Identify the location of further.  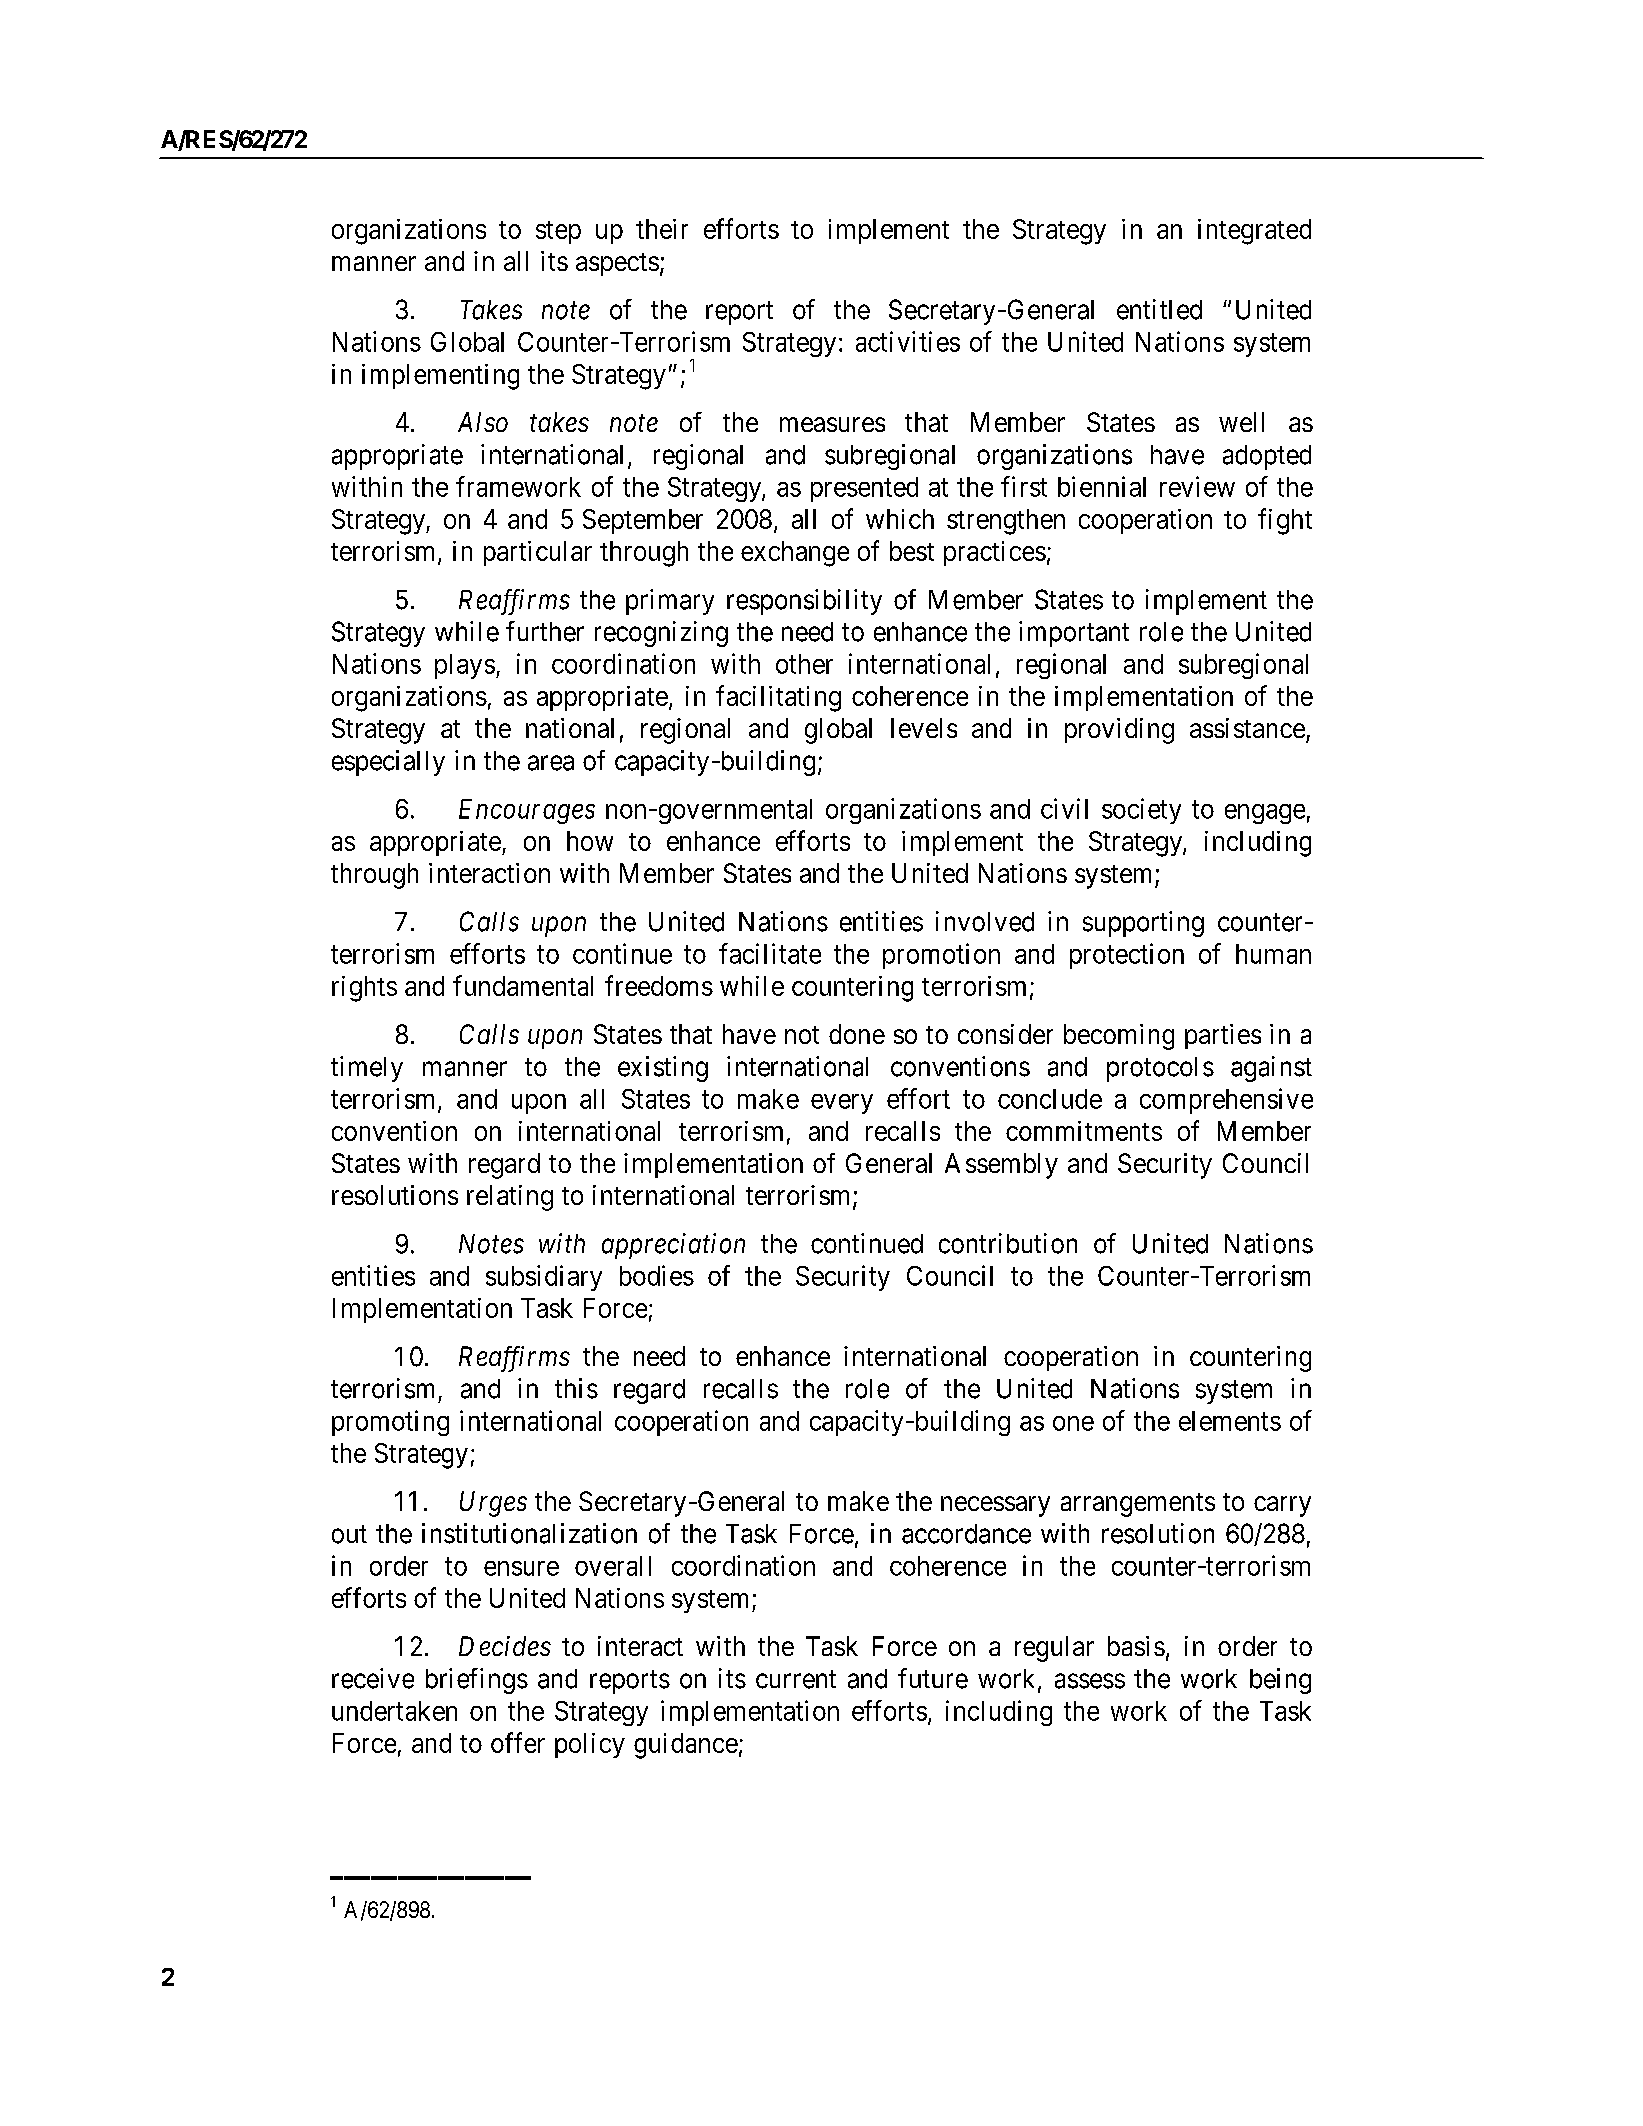
(545, 631).
